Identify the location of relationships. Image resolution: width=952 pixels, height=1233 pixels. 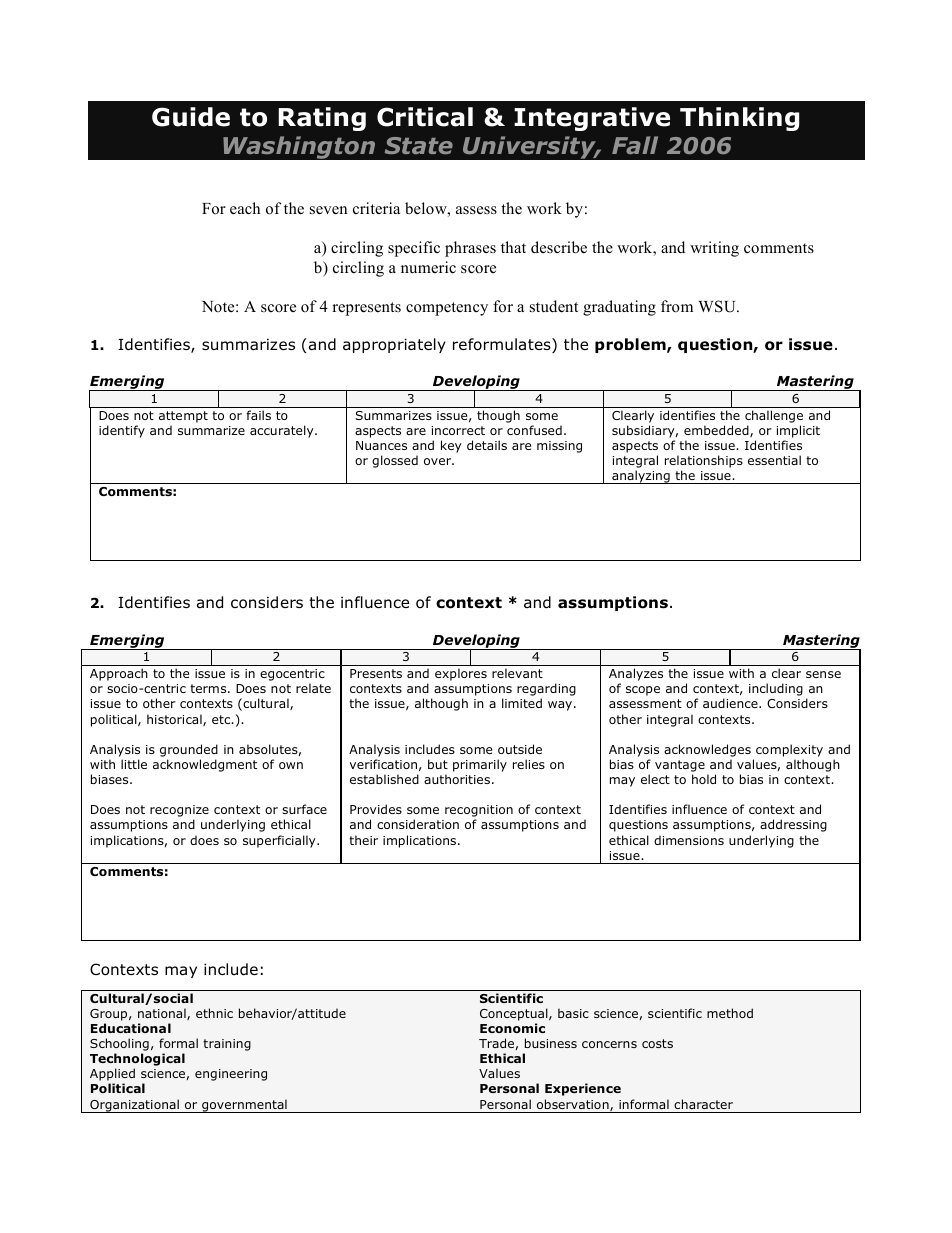
(704, 461).
